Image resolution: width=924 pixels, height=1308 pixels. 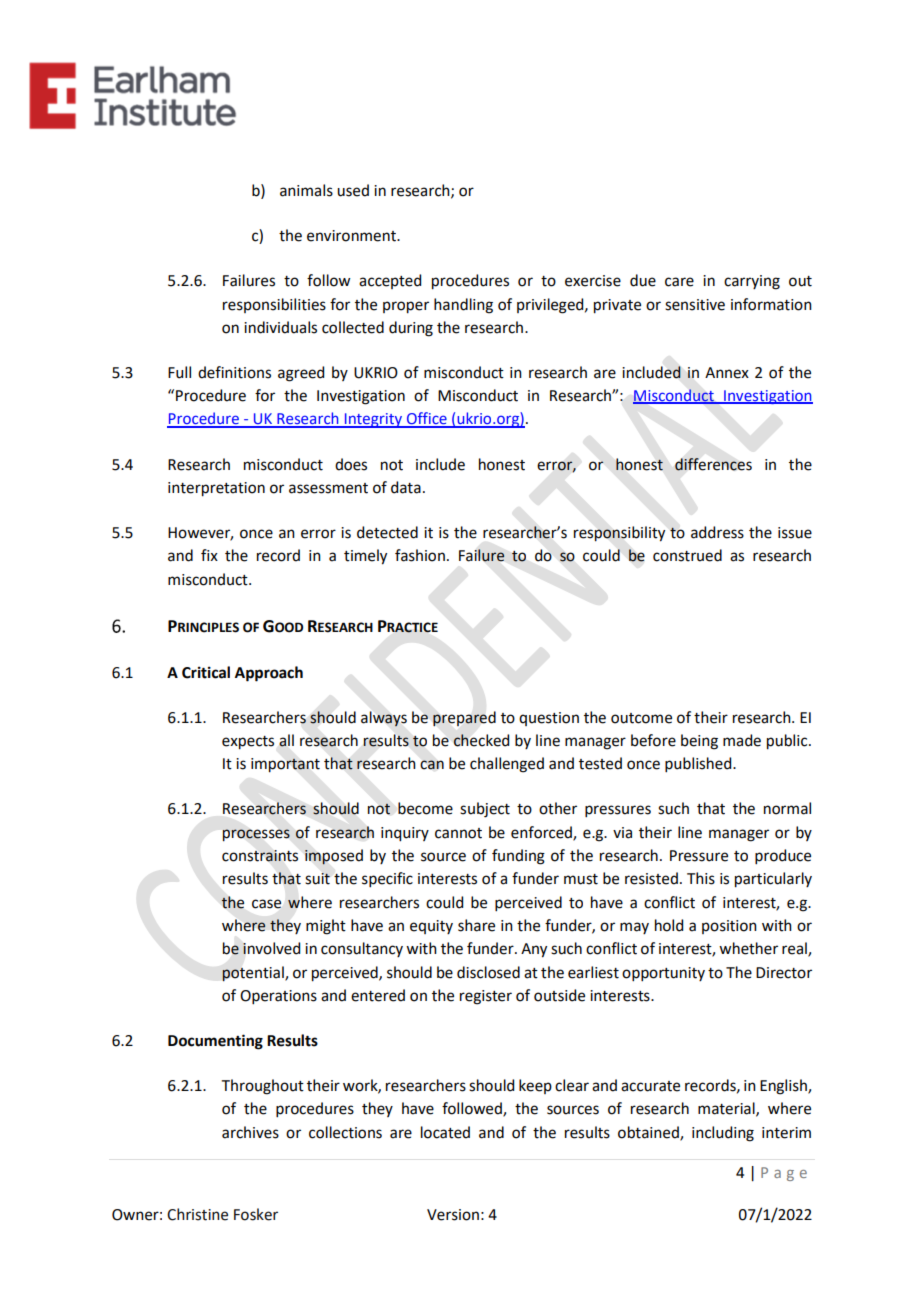 What do you see at coordinates (306, 190) in the image?
I see `animals` at bounding box center [306, 190].
